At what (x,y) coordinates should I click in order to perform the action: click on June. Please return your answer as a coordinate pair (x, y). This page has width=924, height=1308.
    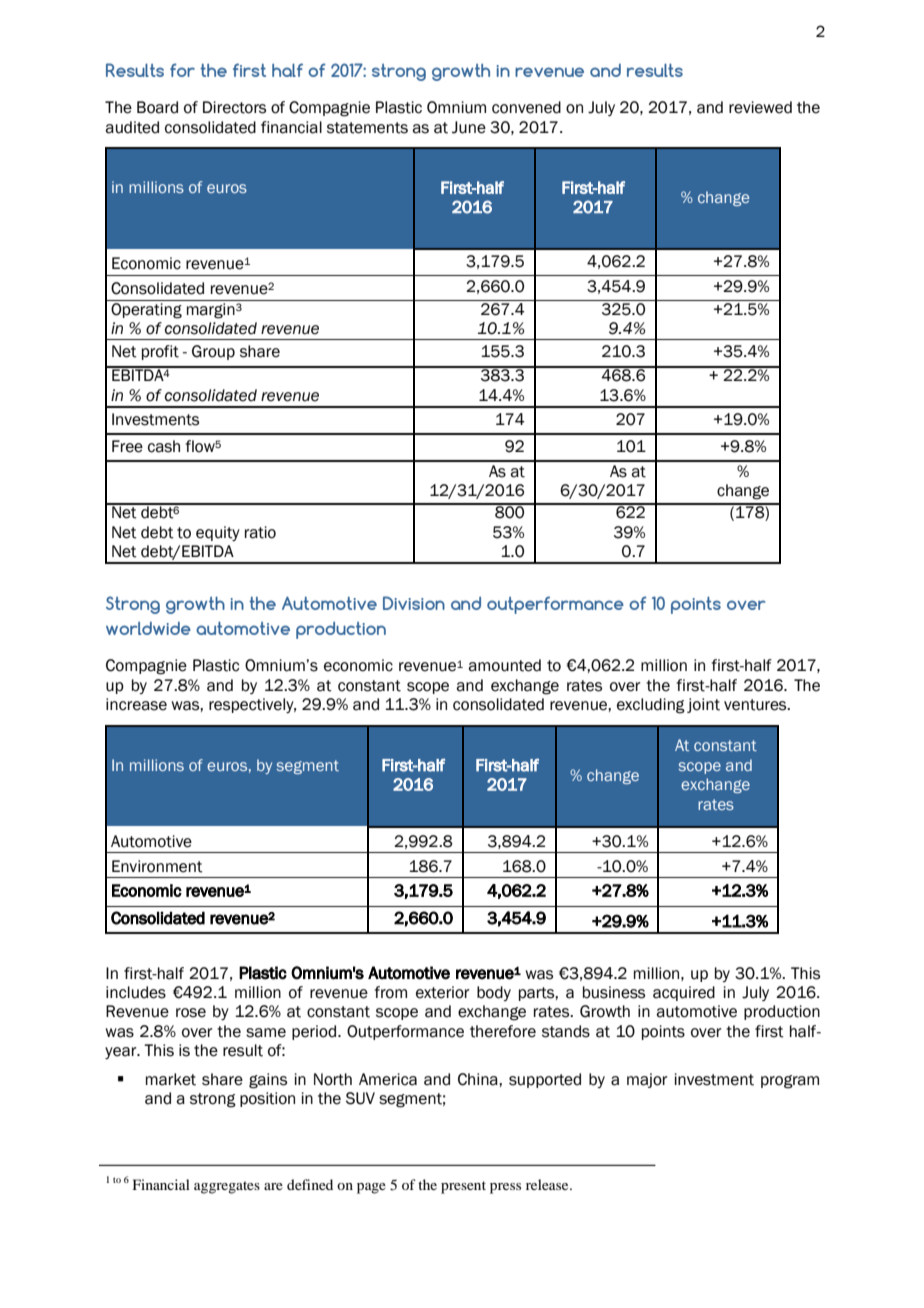
    Looking at the image, I should click on (469, 127).
